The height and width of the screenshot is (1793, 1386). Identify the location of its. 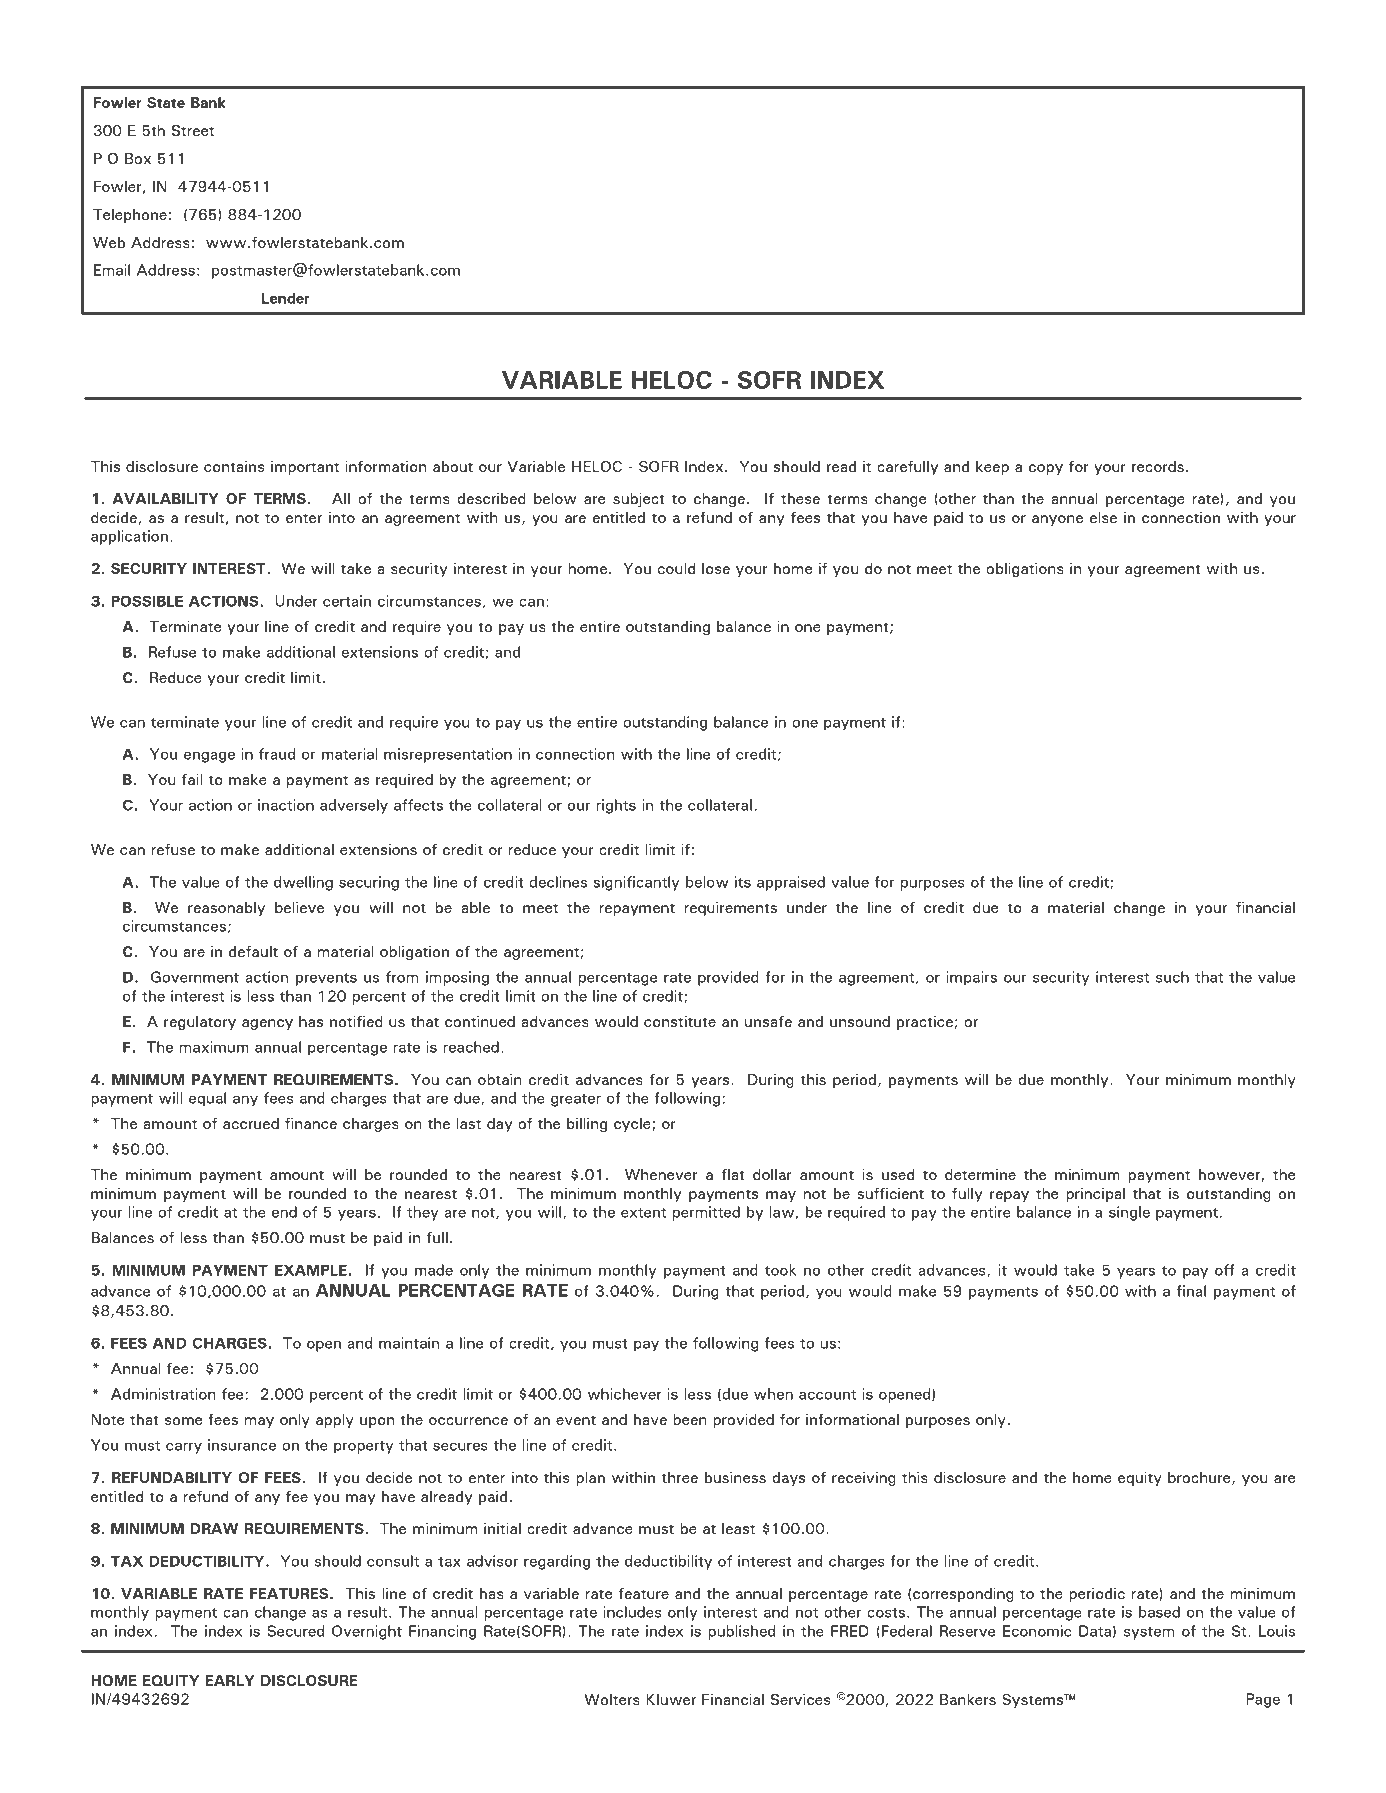
(743, 882).
